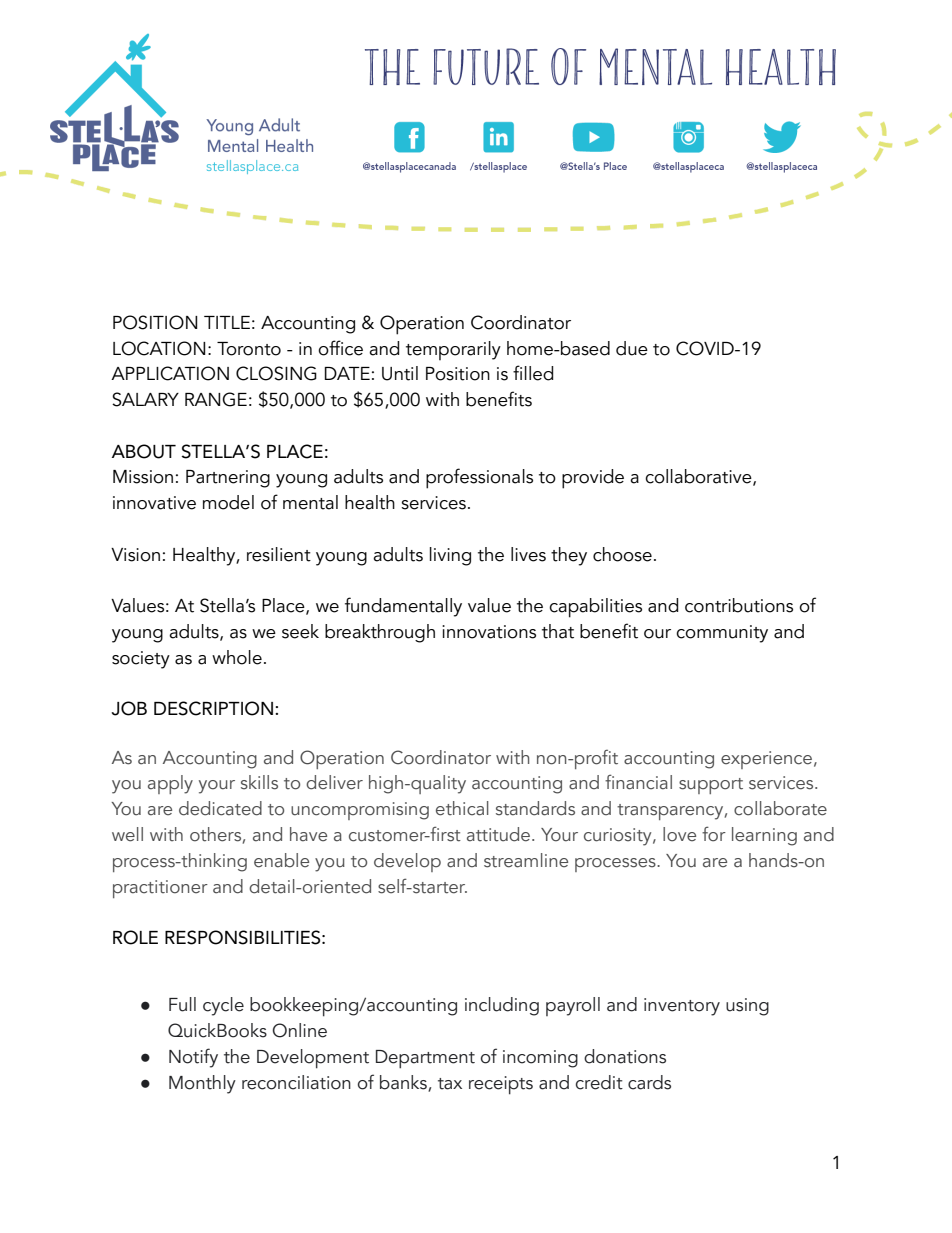 The width and height of the page is (952, 1233). I want to click on temporarily, so click(453, 350).
